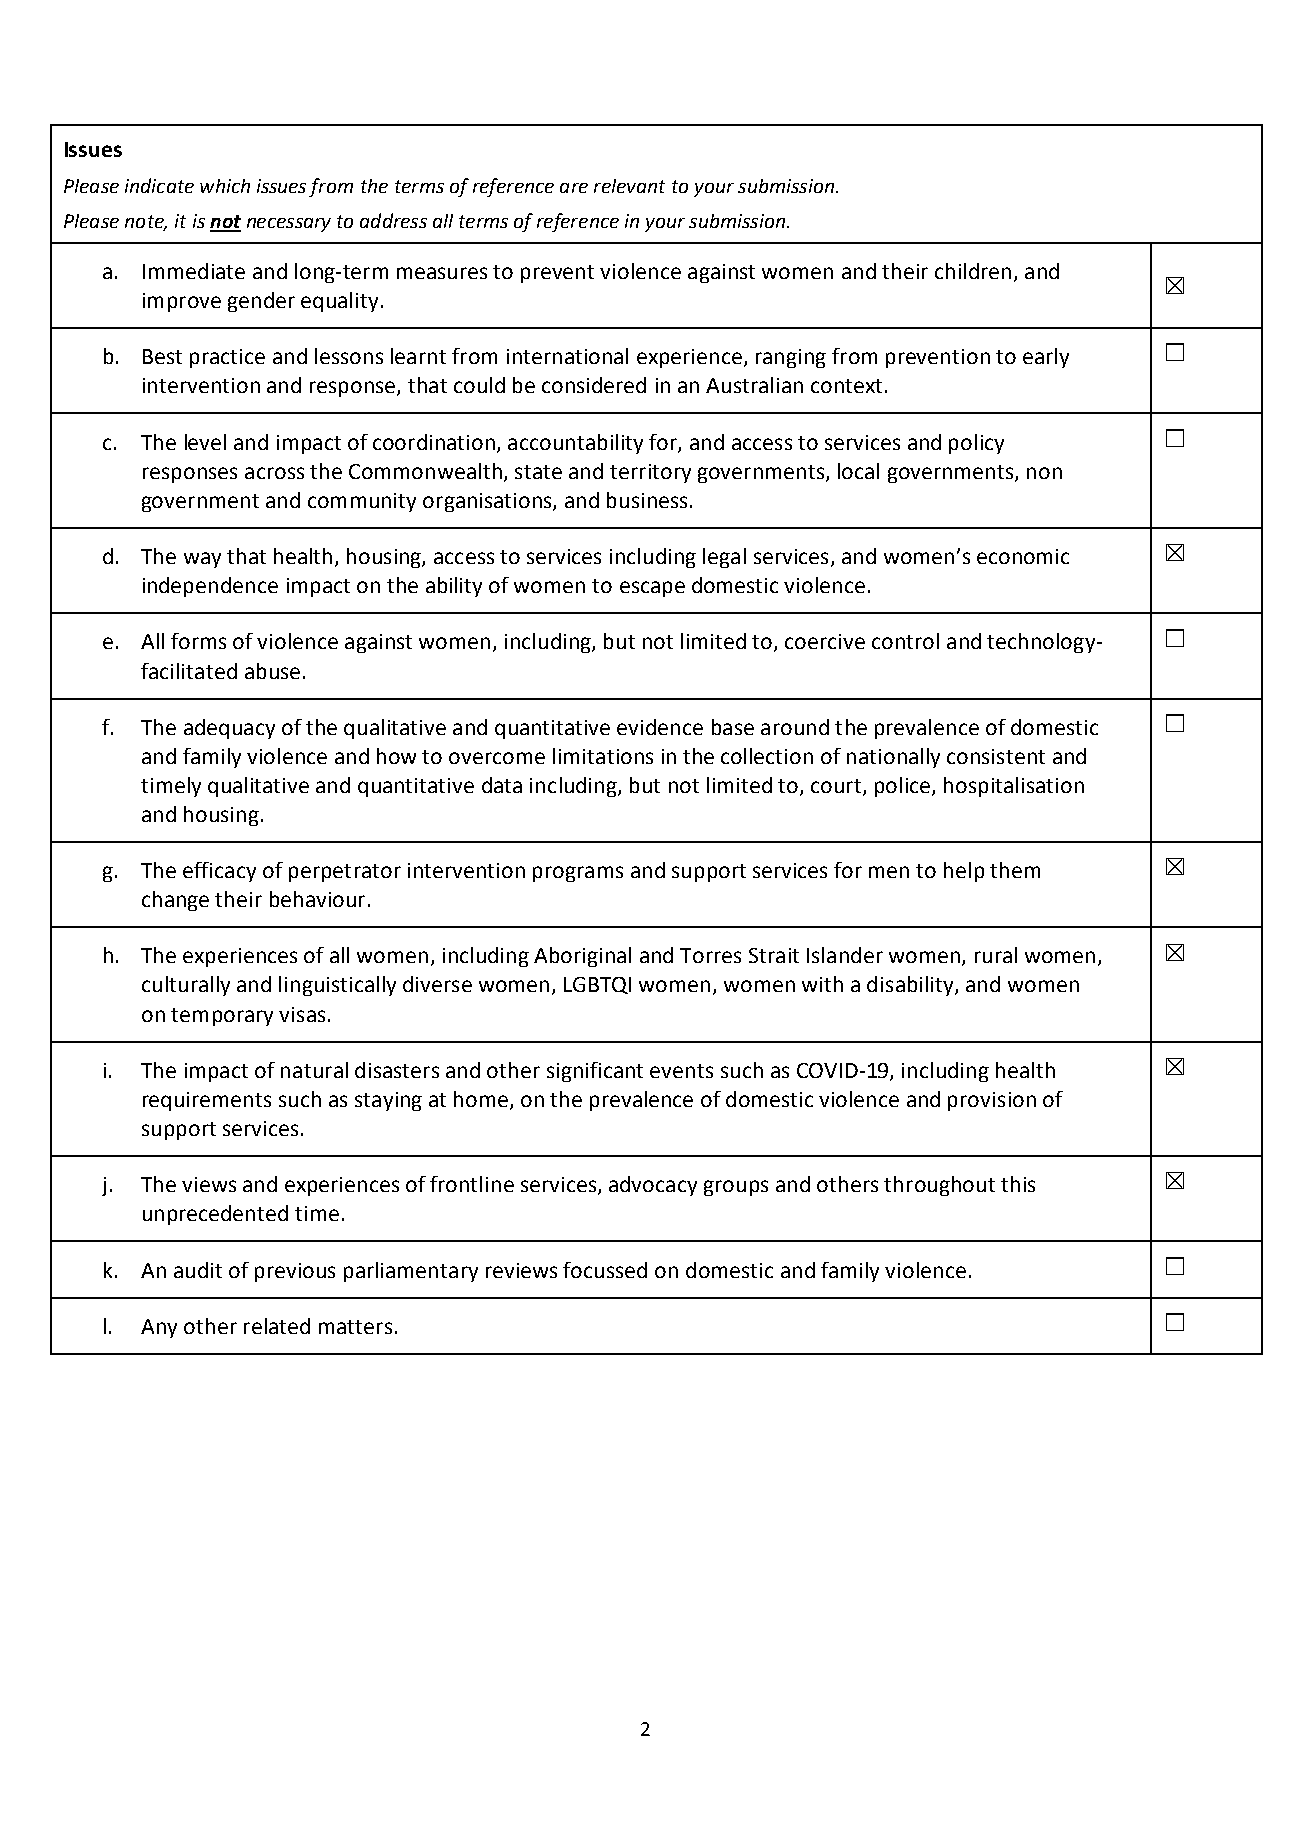 The width and height of the page is (1290, 1825). What do you see at coordinates (295, 1272) in the page?
I see `previous` at bounding box center [295, 1272].
